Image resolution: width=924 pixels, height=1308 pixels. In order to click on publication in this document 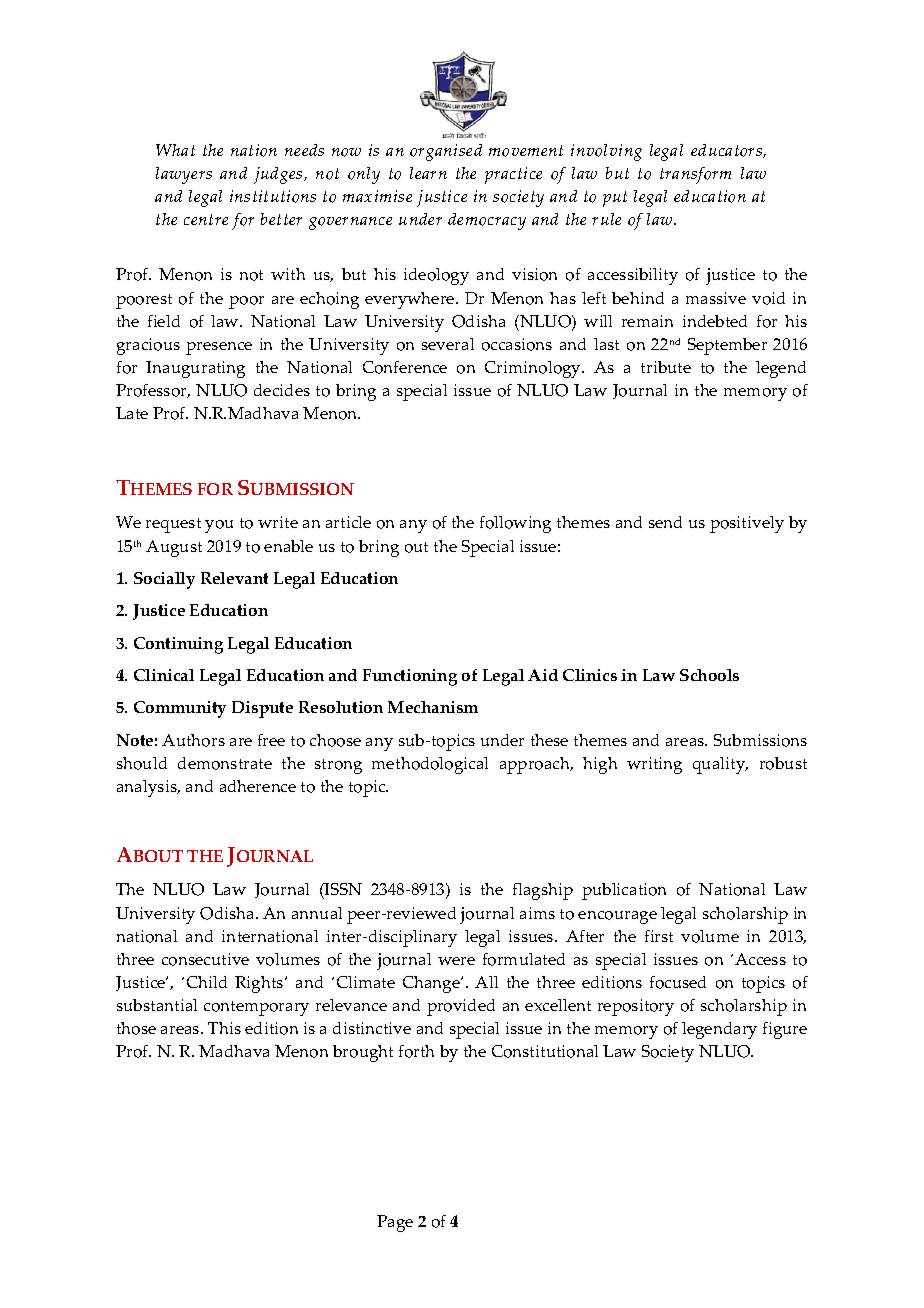, I will do `click(624, 891)`.
